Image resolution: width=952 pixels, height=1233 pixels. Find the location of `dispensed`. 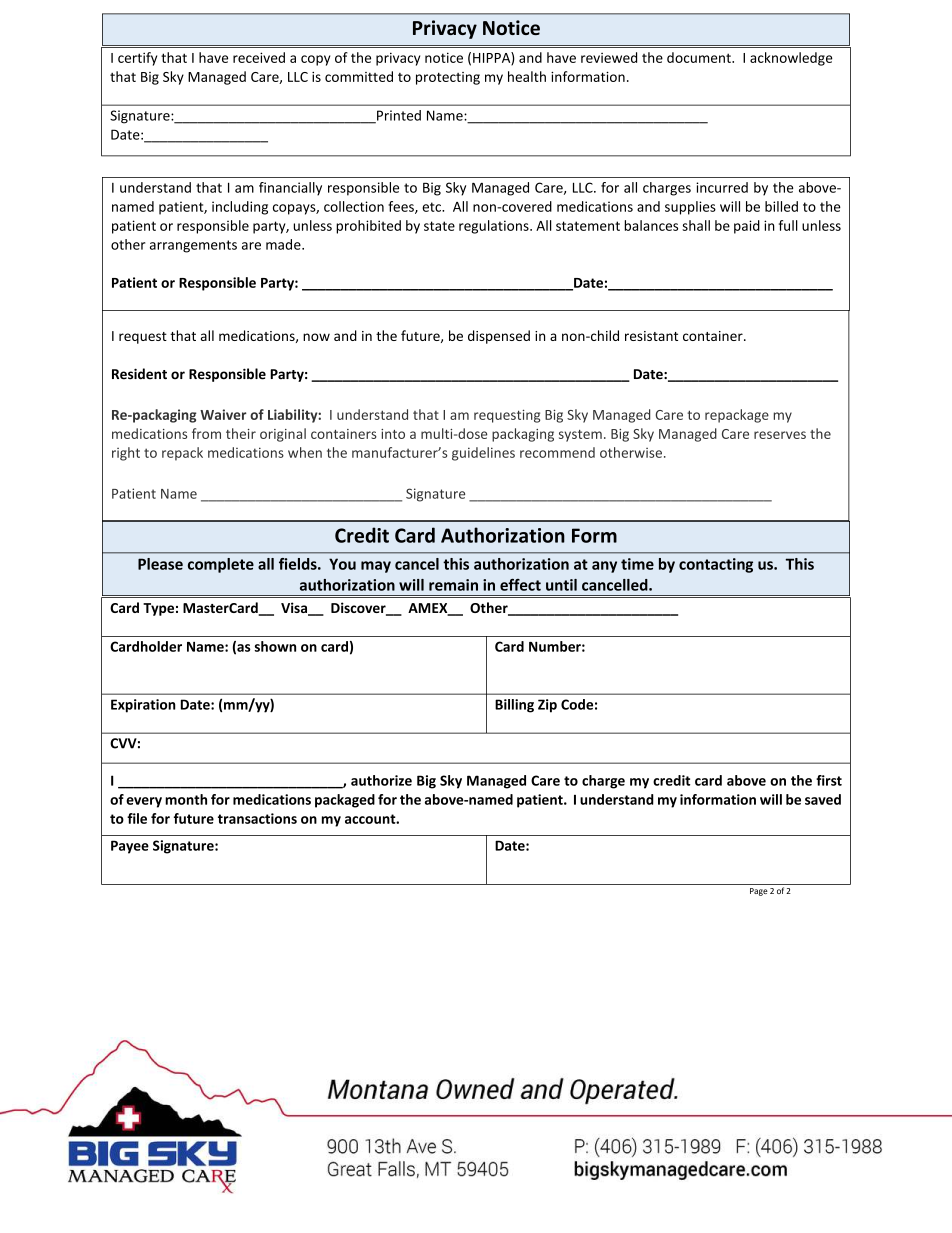

dispensed is located at coordinates (499, 337).
